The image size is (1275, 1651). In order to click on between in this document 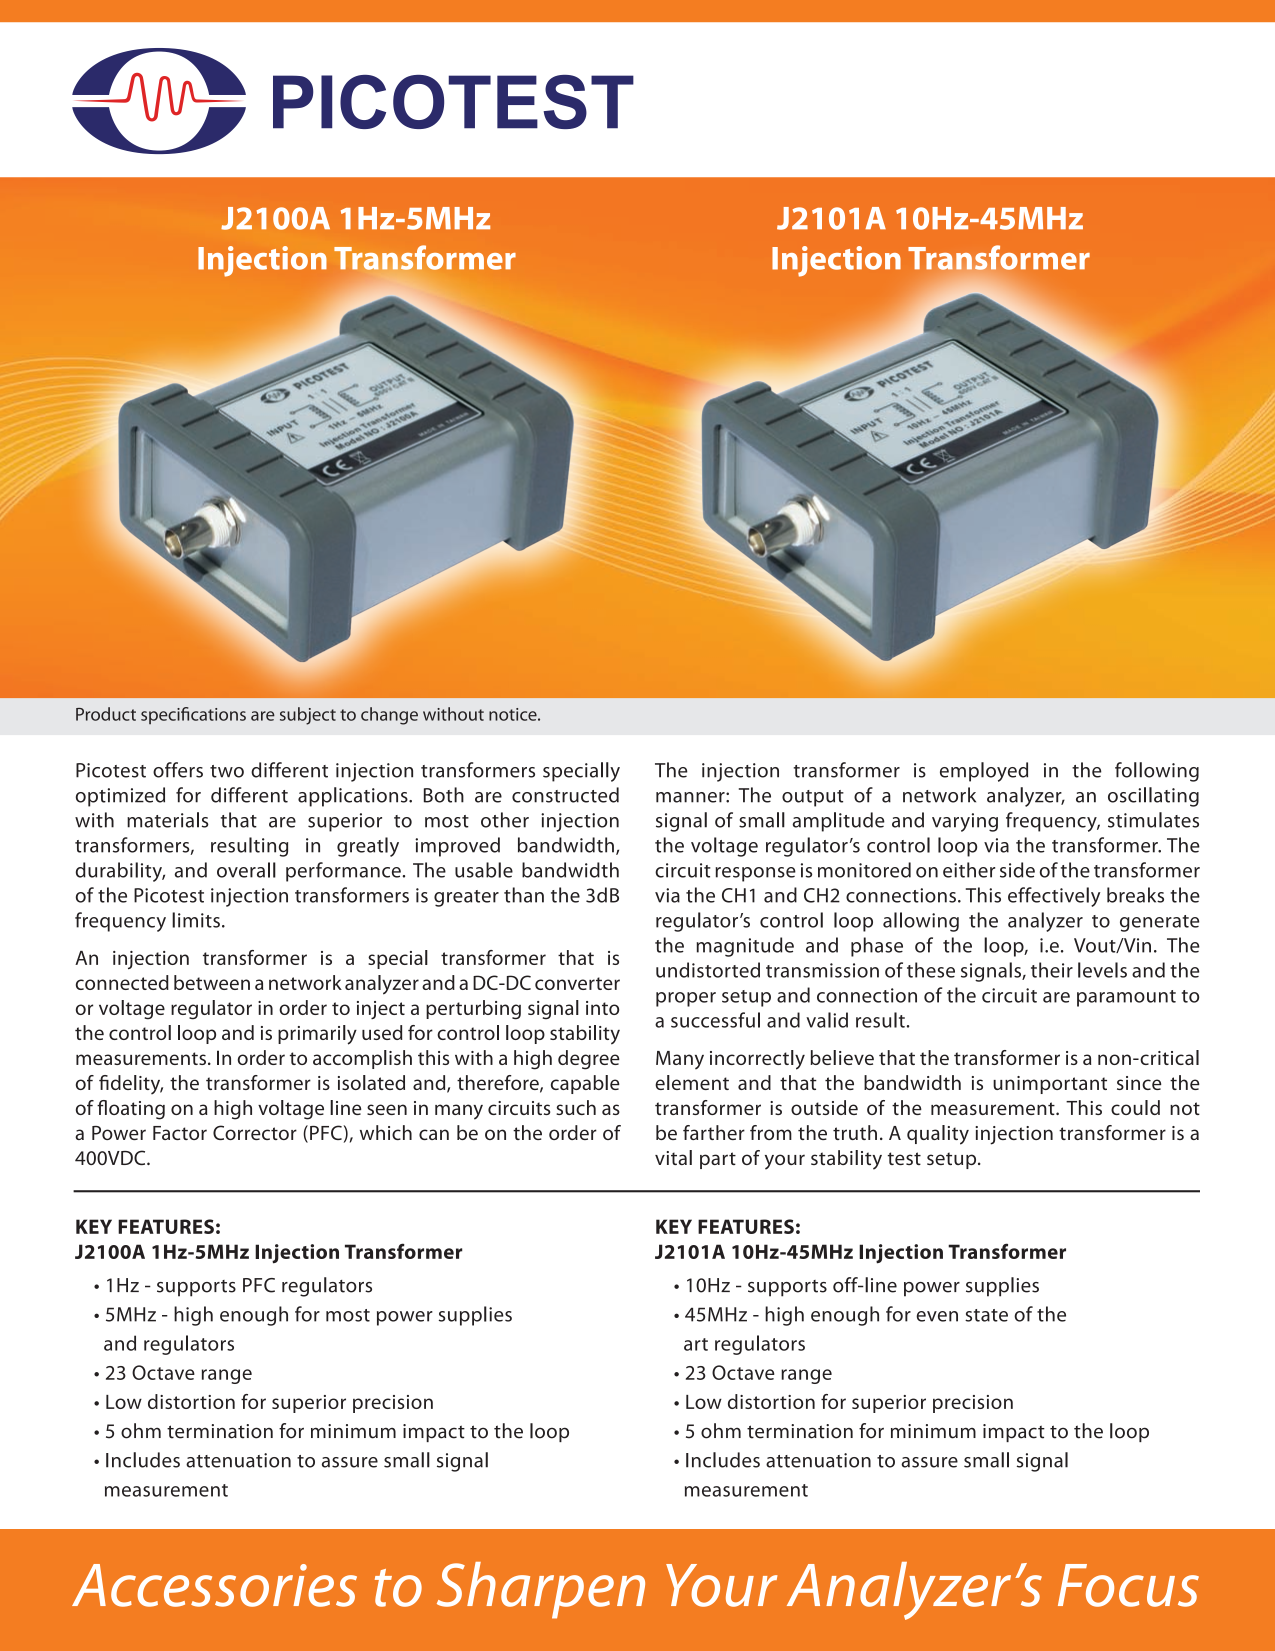, I will do `click(212, 982)`.
